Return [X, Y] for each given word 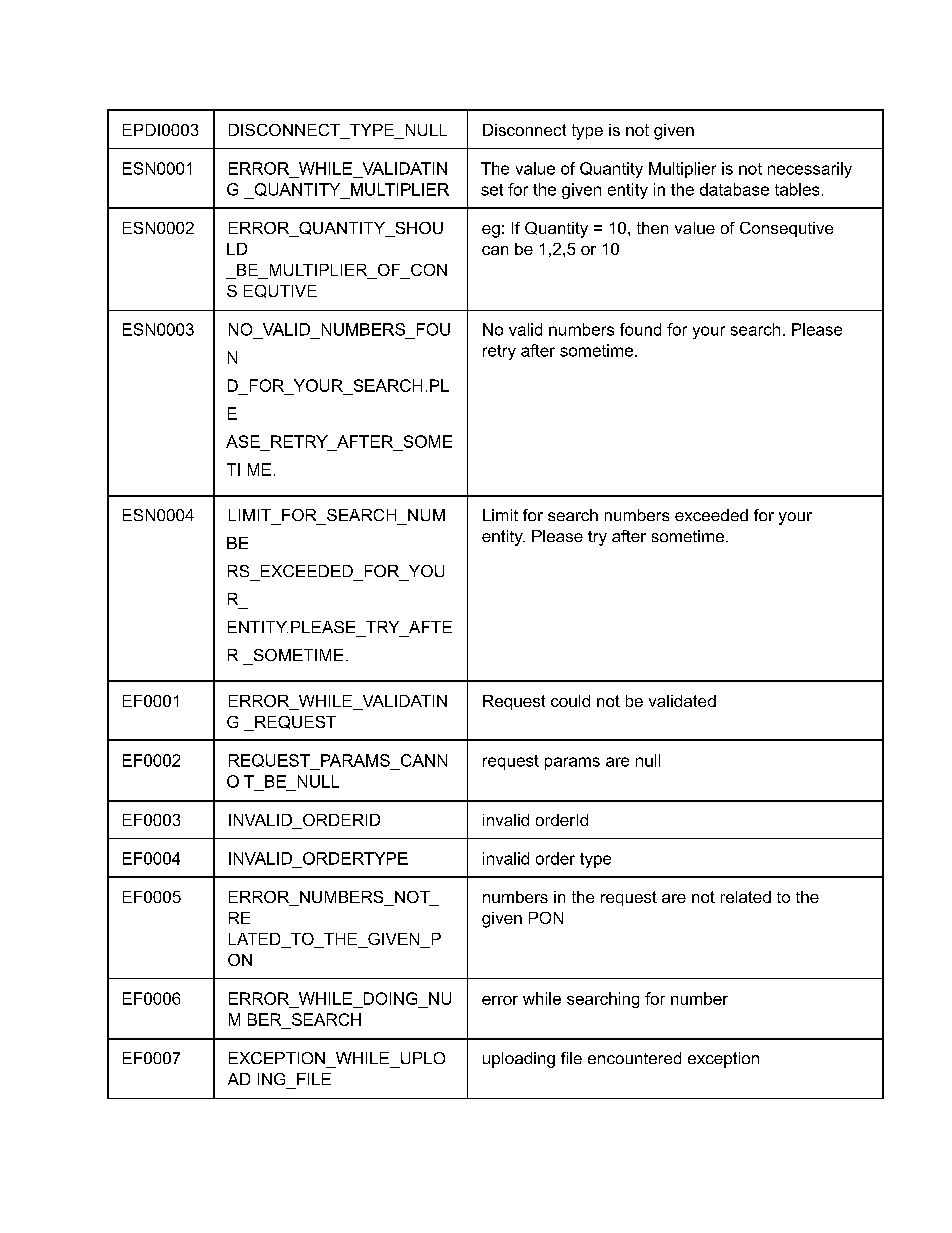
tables [797, 189]
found [640, 329]
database [734, 189]
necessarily [810, 170]
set [492, 190]
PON [546, 918]
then [652, 228]
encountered [634, 1058]
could [570, 701]
